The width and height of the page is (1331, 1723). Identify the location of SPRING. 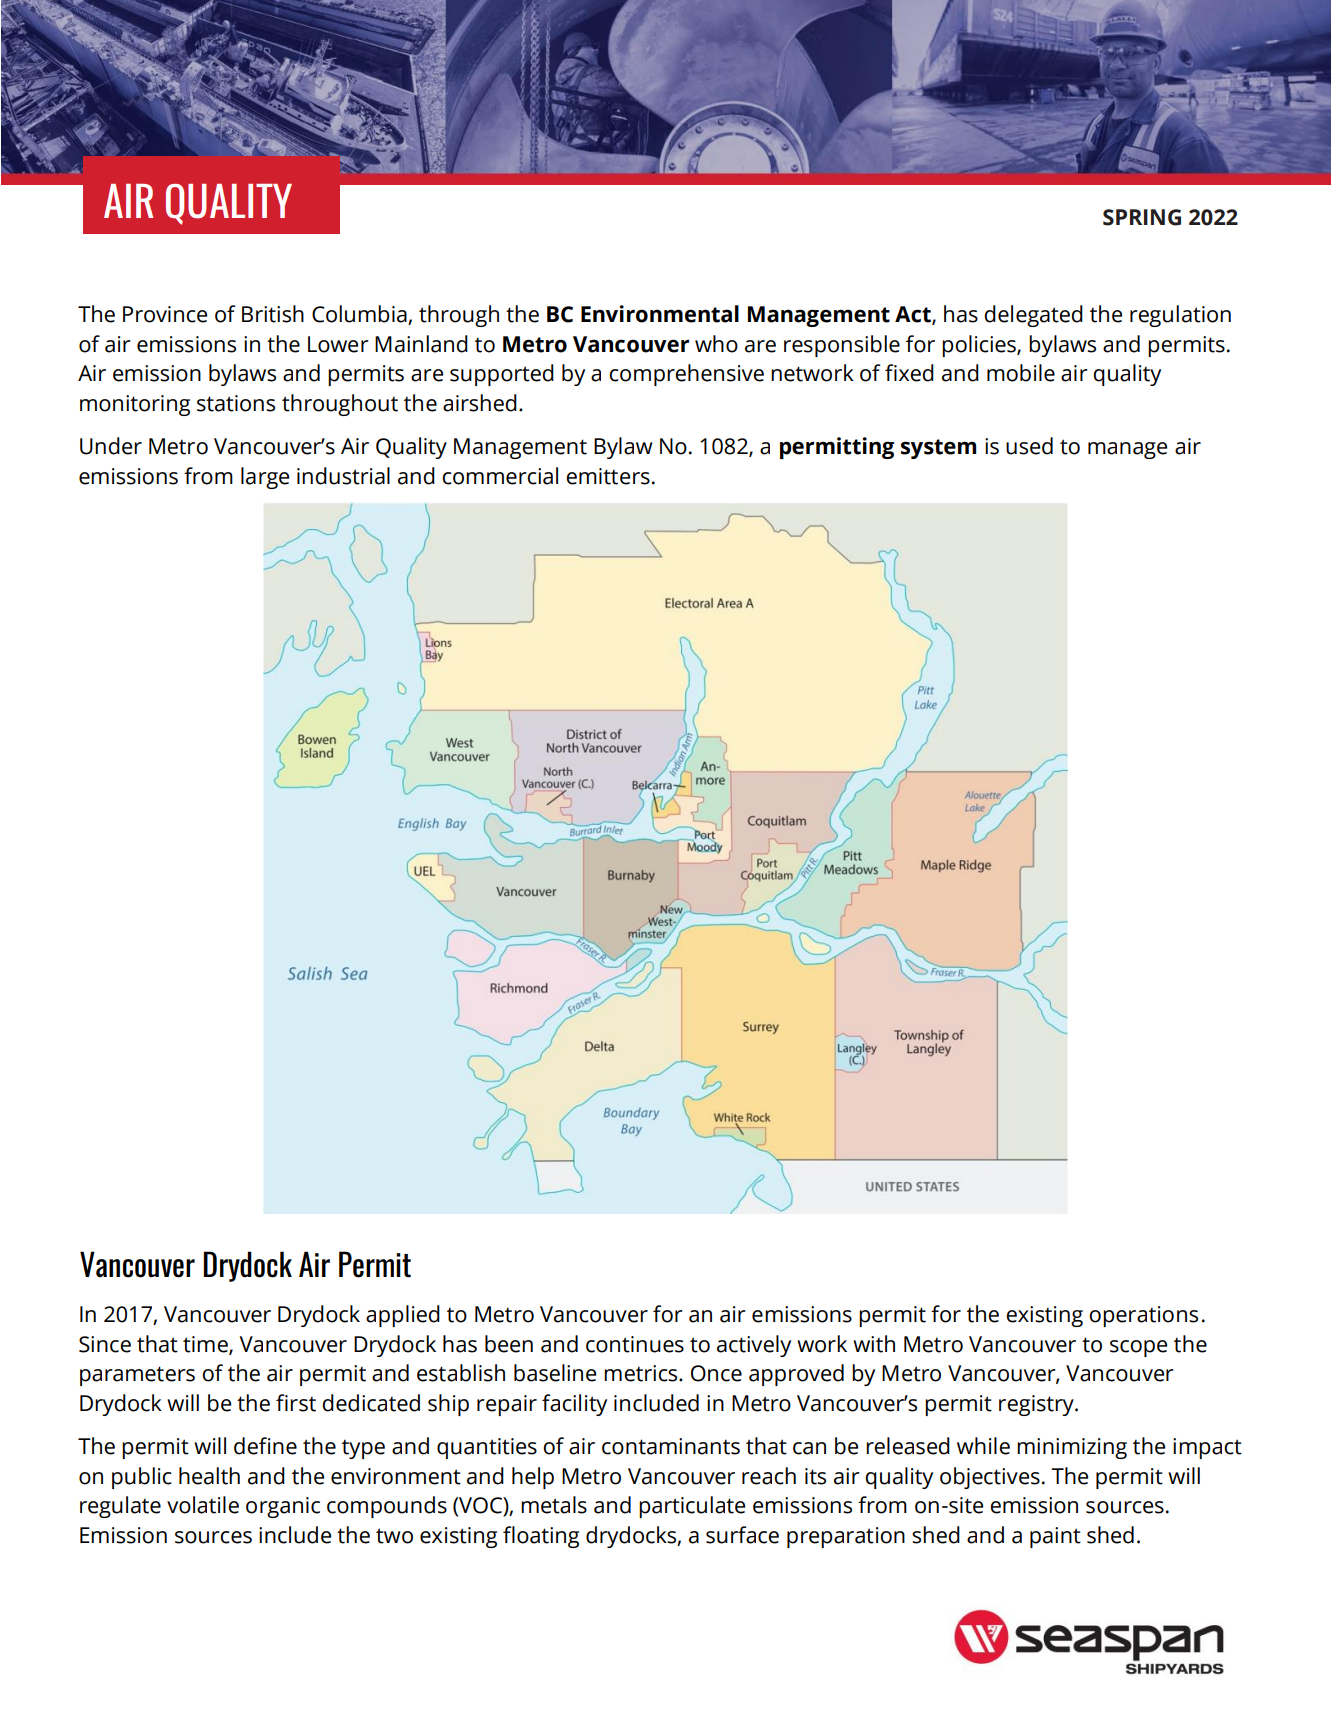
(1142, 217).
